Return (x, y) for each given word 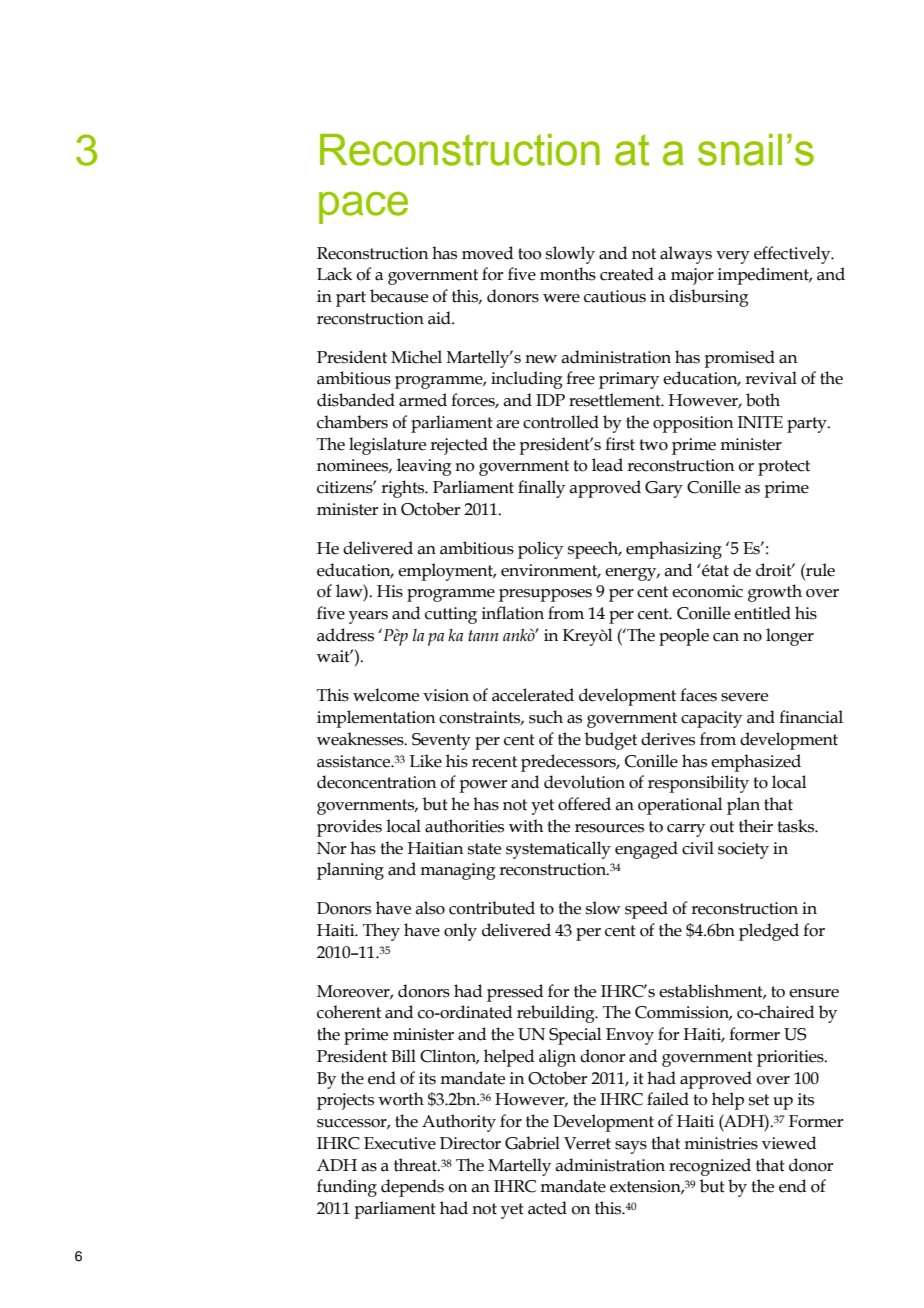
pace (363, 207)
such (546, 717)
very (733, 257)
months (568, 274)
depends (412, 1188)
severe (744, 697)
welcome (386, 695)
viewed (789, 1143)
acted (547, 1208)
